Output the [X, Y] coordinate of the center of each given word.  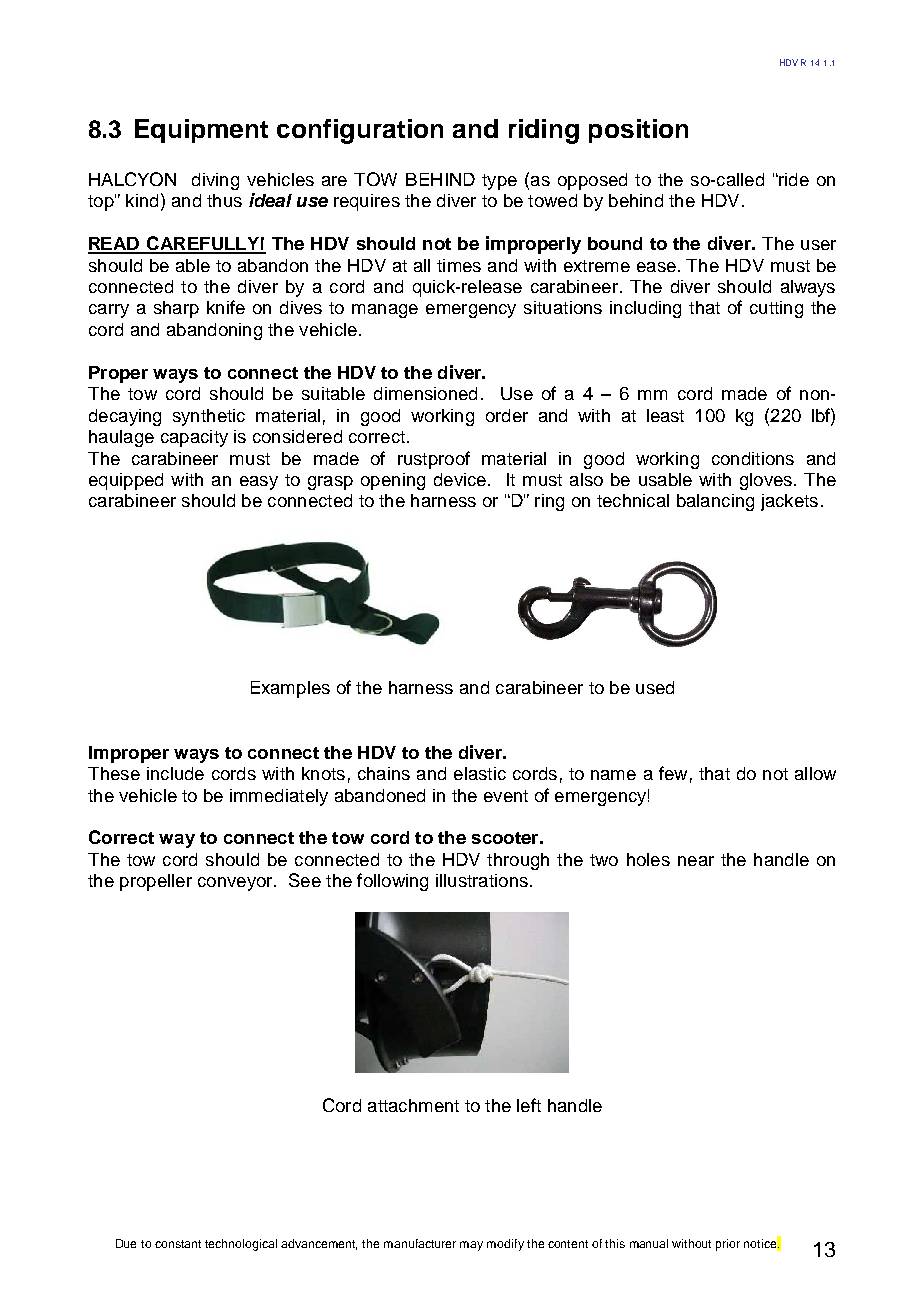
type [499, 182]
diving [215, 181]
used [655, 687]
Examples [290, 689]
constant [178, 1244]
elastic [480, 773]
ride [793, 179]
